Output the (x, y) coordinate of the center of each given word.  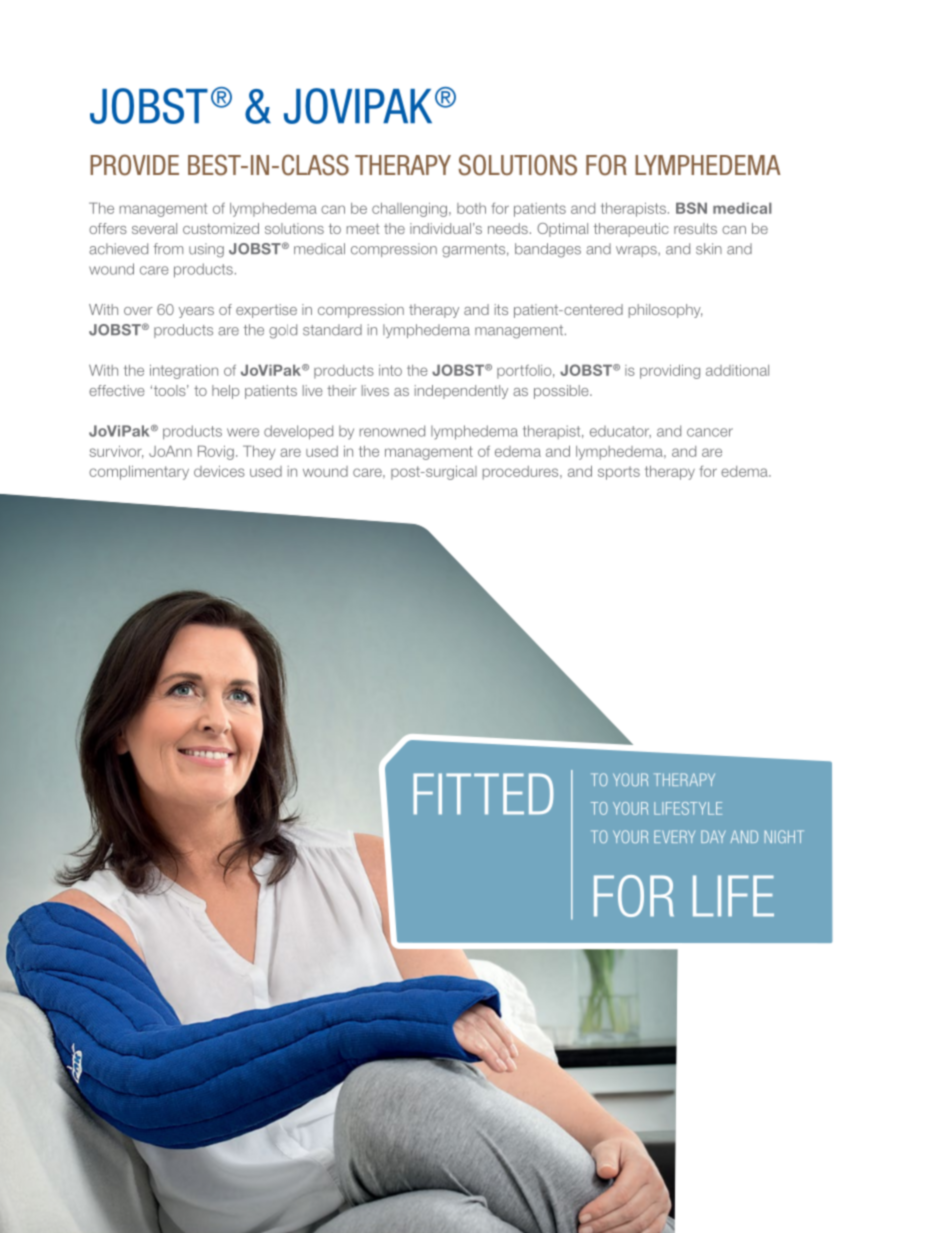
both (471, 208)
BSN (691, 208)
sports (619, 473)
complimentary (139, 472)
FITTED (483, 793)
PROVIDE (134, 165)
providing (670, 371)
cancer (710, 432)
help (225, 392)
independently (461, 392)
